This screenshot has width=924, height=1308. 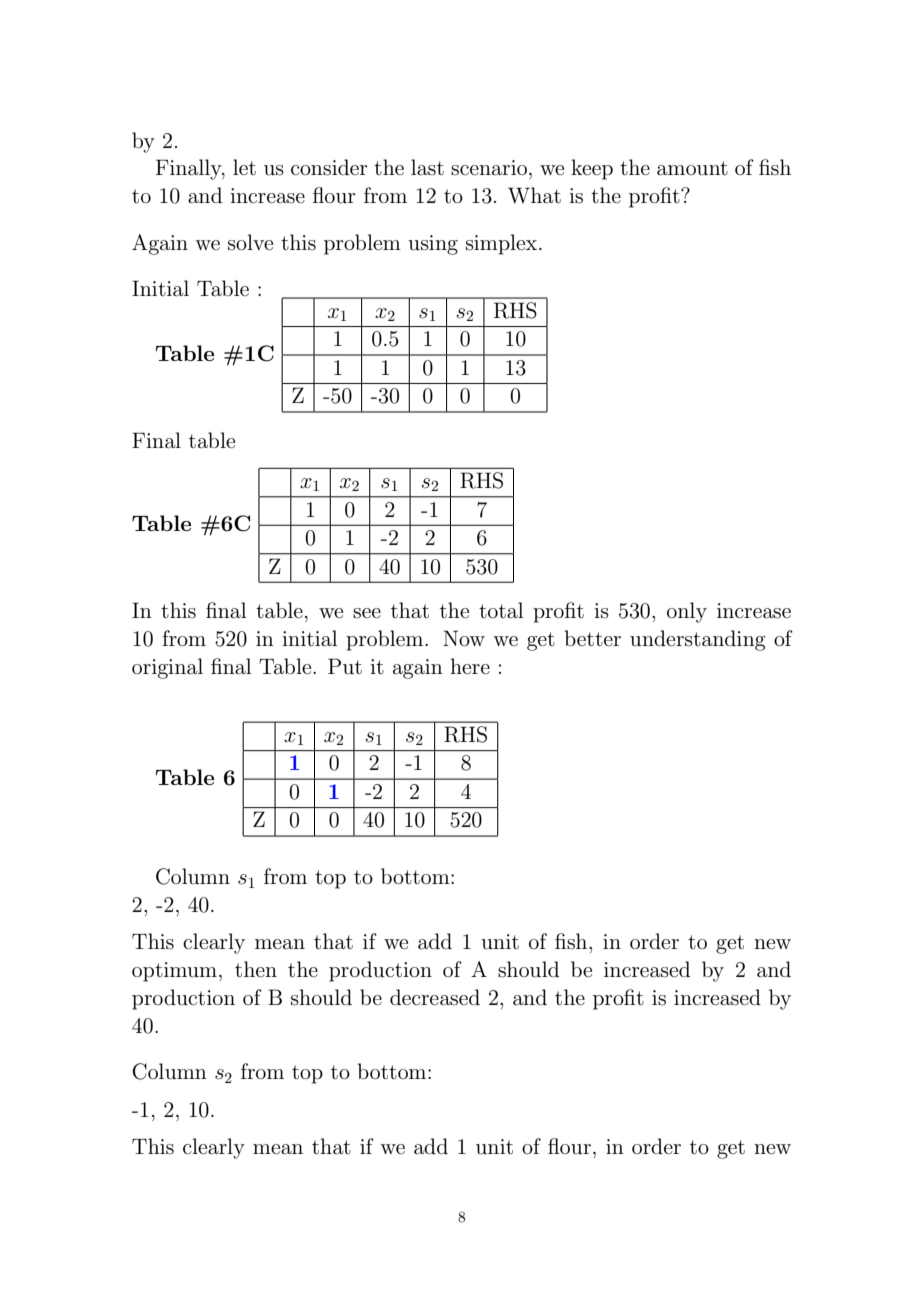 What do you see at coordinates (256, 969) in the screenshot?
I see `then` at bounding box center [256, 969].
